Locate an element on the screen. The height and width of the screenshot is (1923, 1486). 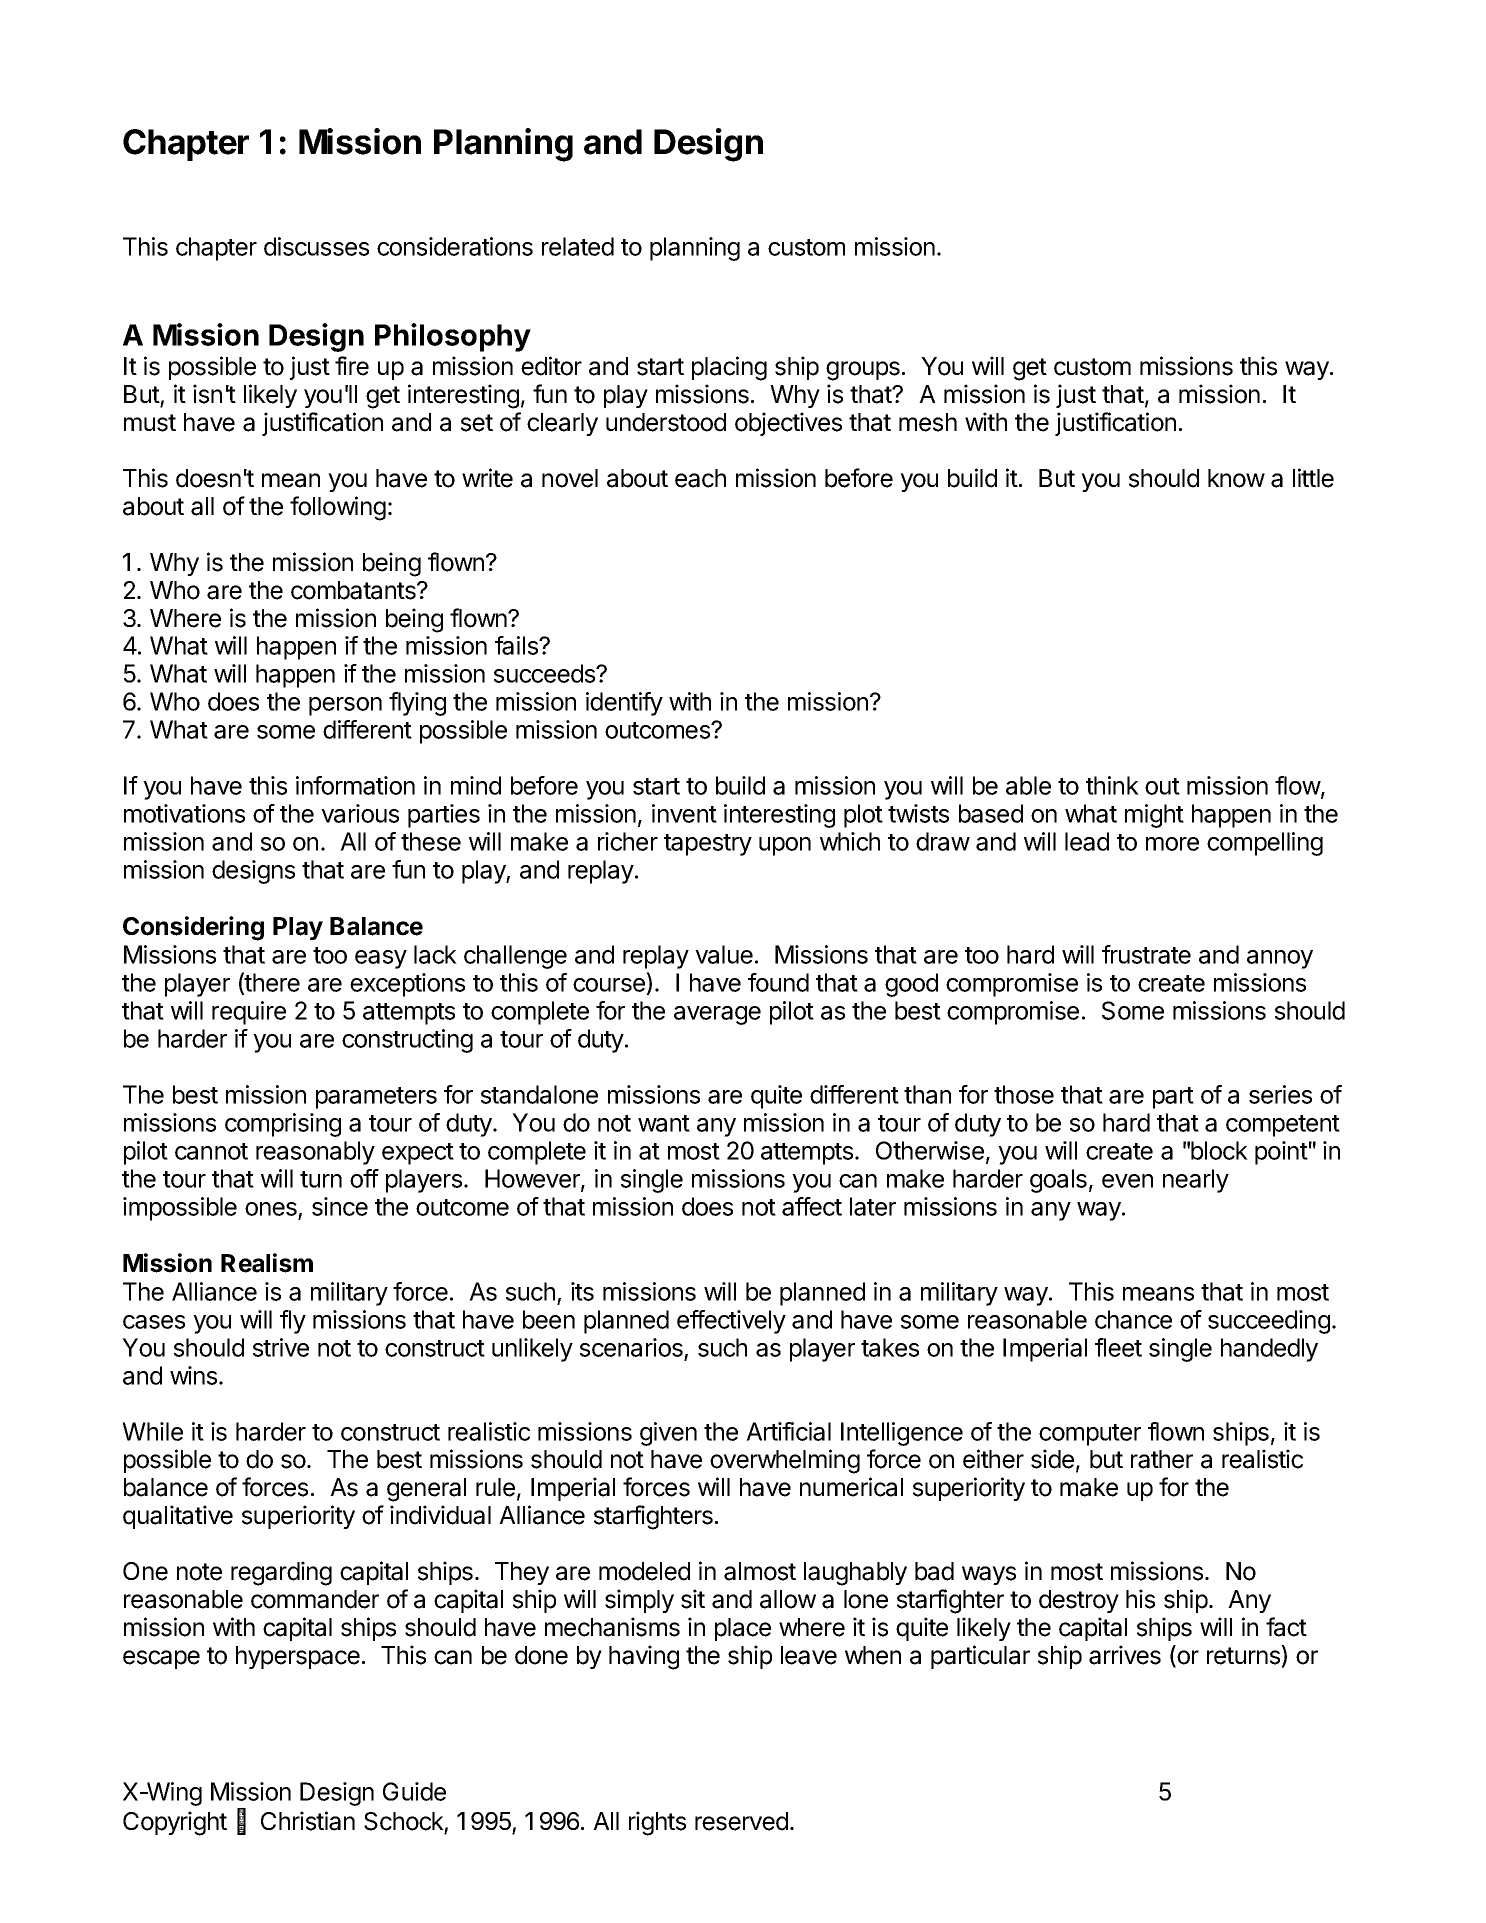
average is located at coordinates (717, 1015).
